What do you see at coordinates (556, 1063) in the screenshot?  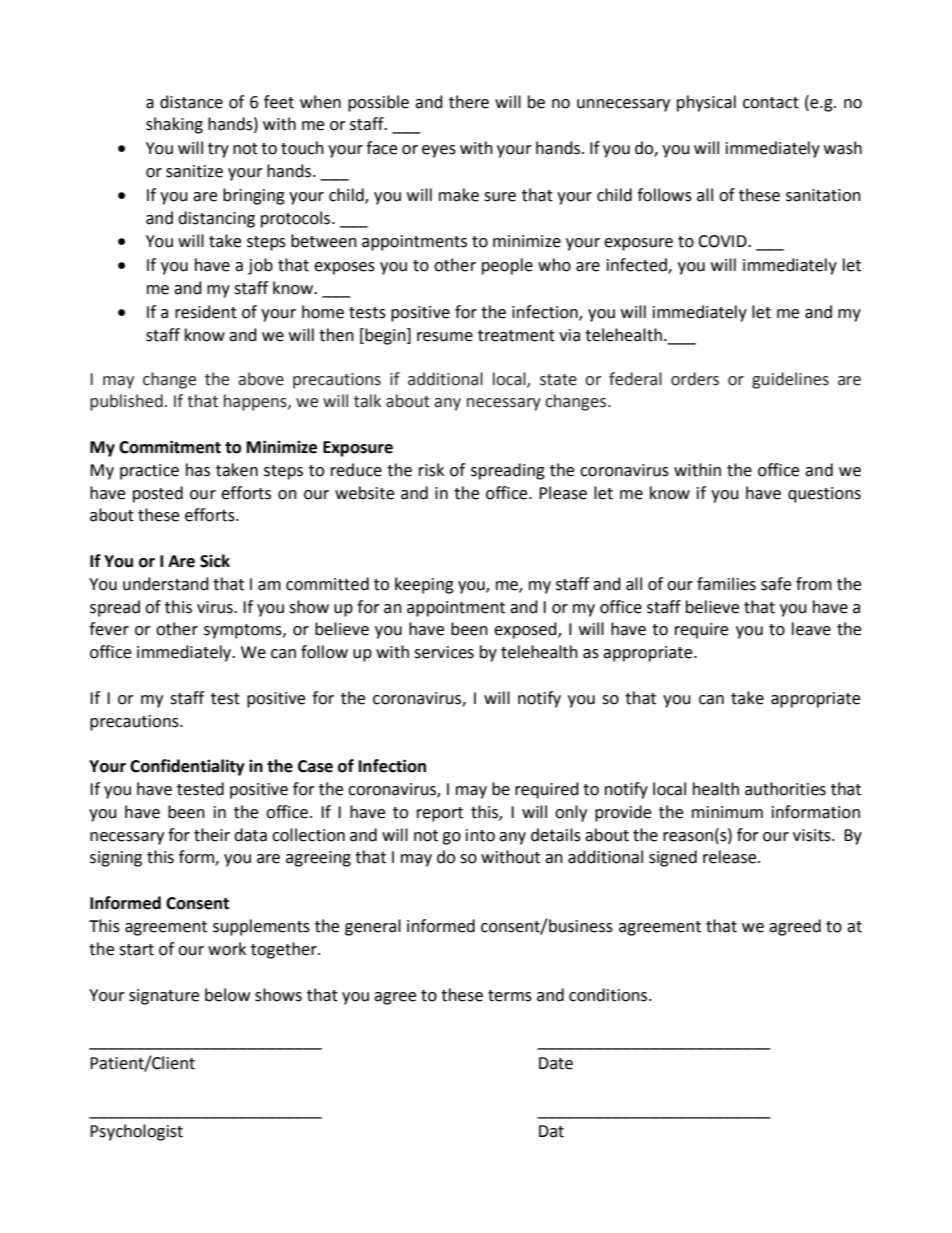 I see `Date` at bounding box center [556, 1063].
